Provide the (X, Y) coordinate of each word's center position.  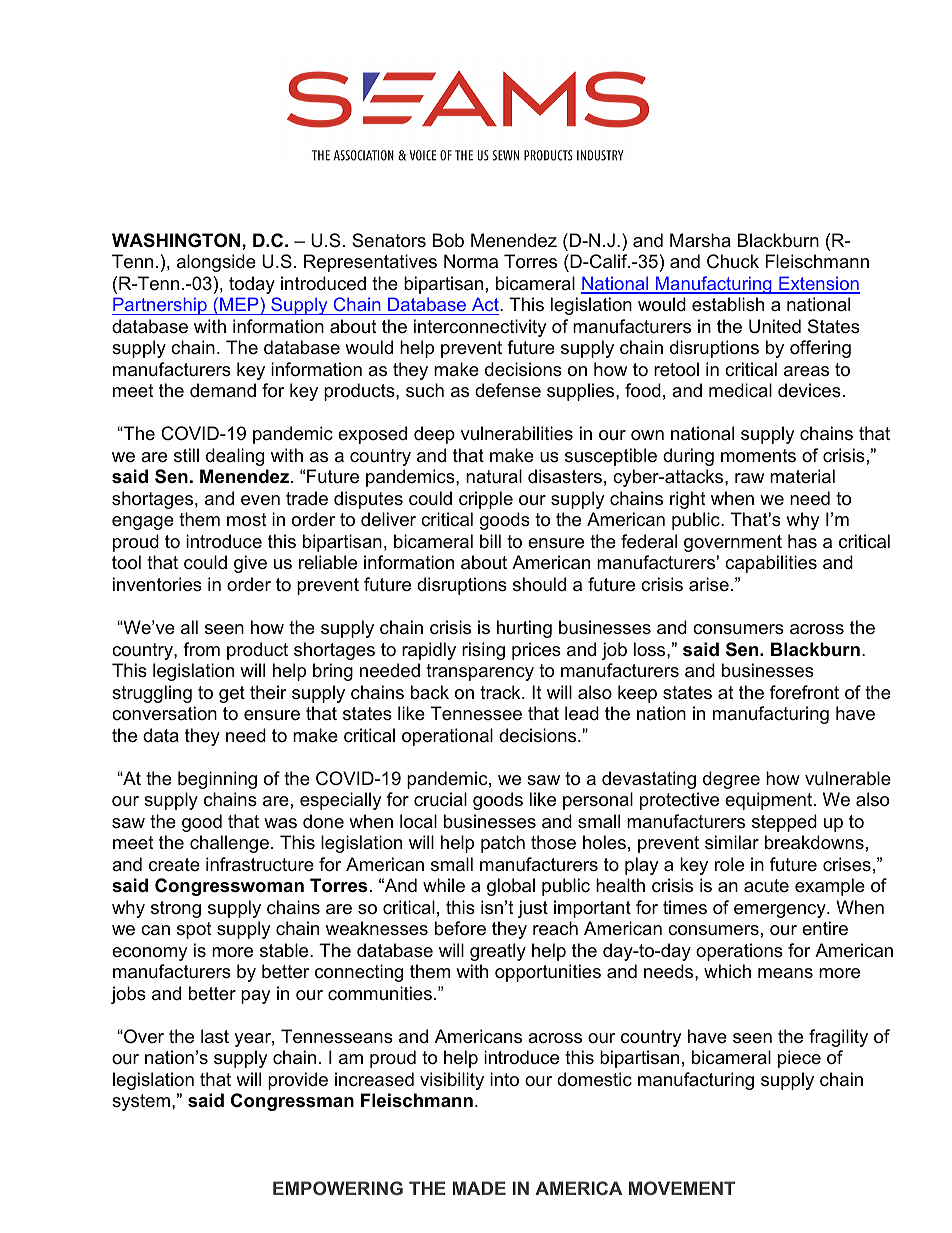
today (252, 285)
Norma (471, 261)
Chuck (733, 261)
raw (749, 478)
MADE (479, 1188)
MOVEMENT (682, 1188)
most (247, 520)
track (501, 692)
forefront (804, 692)
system (141, 1102)
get (232, 694)
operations (739, 952)
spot (194, 930)
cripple (486, 500)
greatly (498, 952)
